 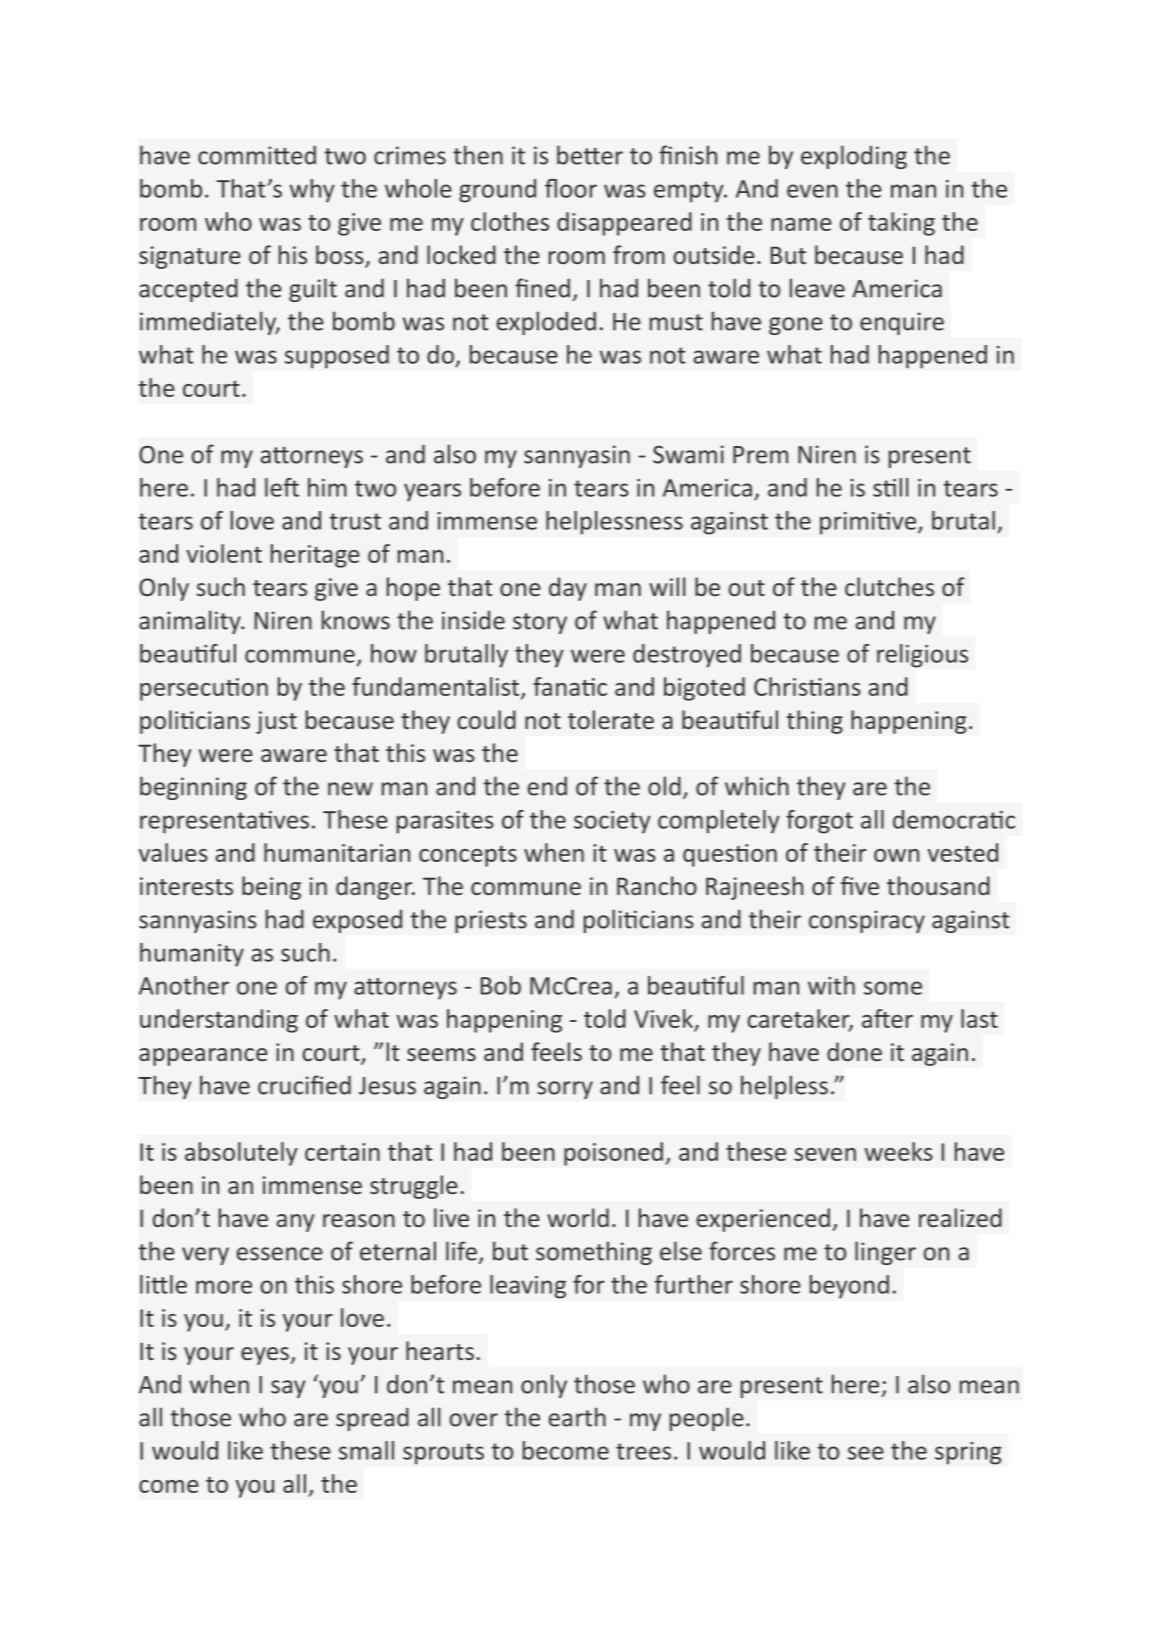 I want to click on weeks, so click(x=899, y=1151).
